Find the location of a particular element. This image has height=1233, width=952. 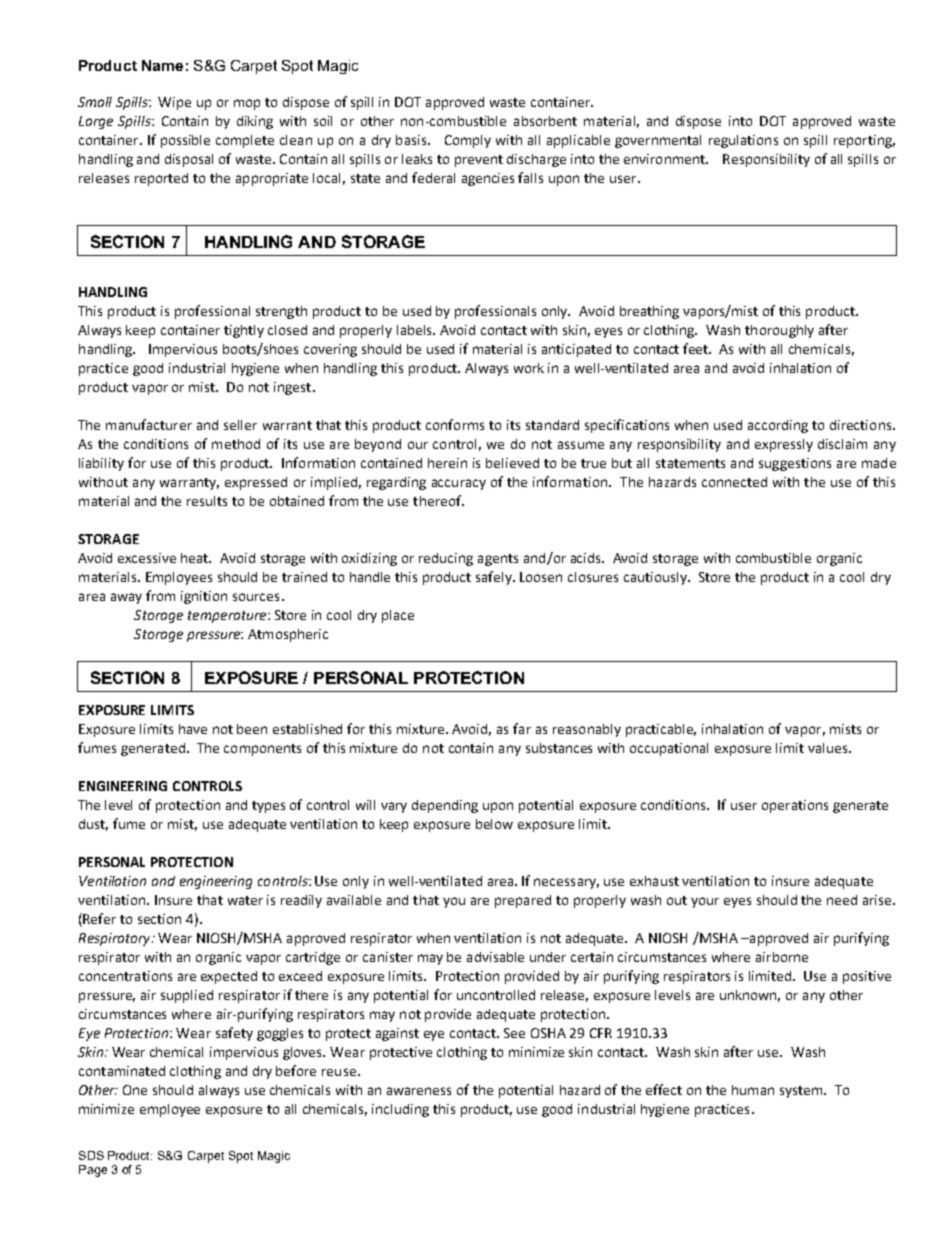

Wipe is located at coordinates (174, 103).
